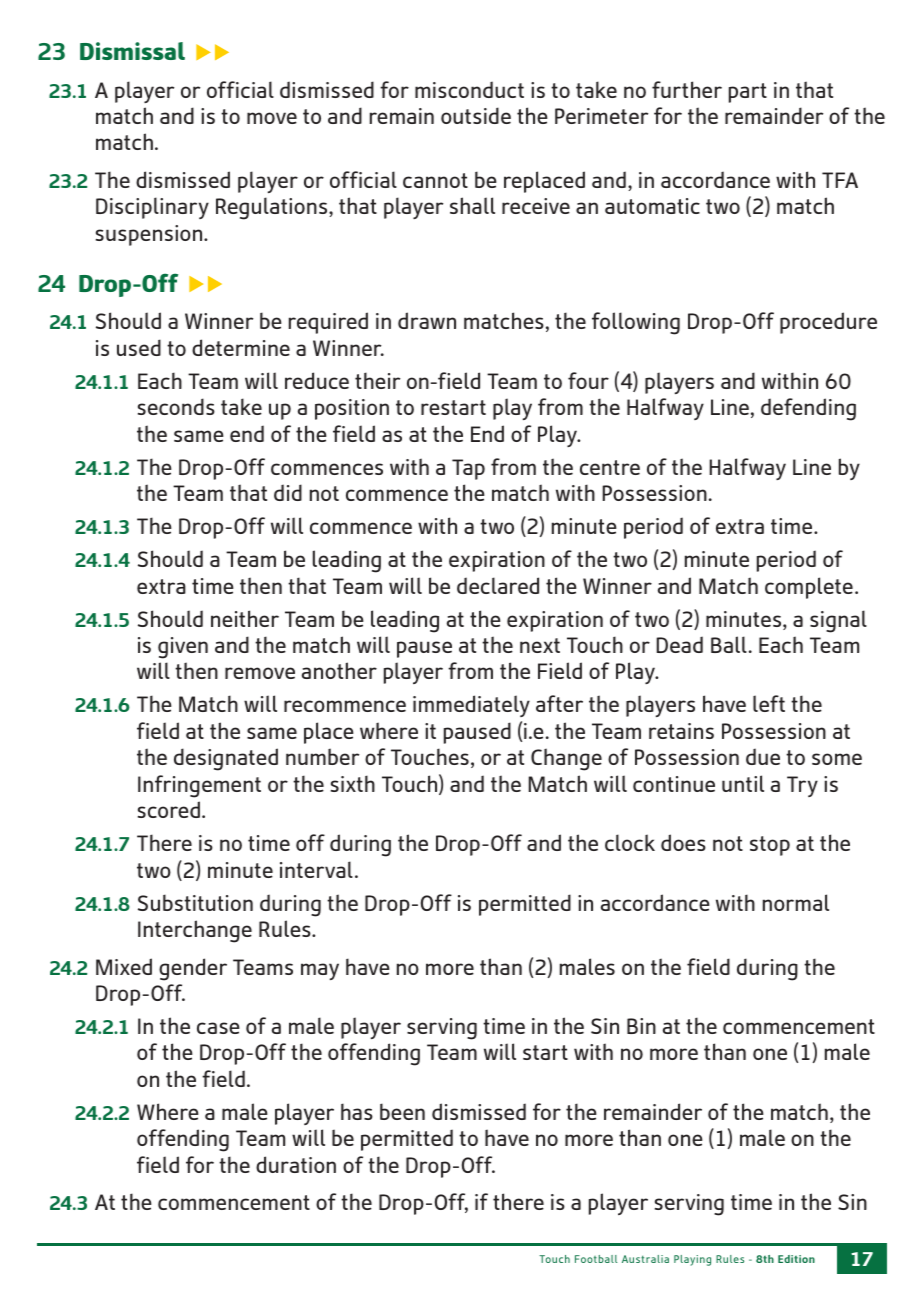  I want to click on defending, so click(808, 409).
